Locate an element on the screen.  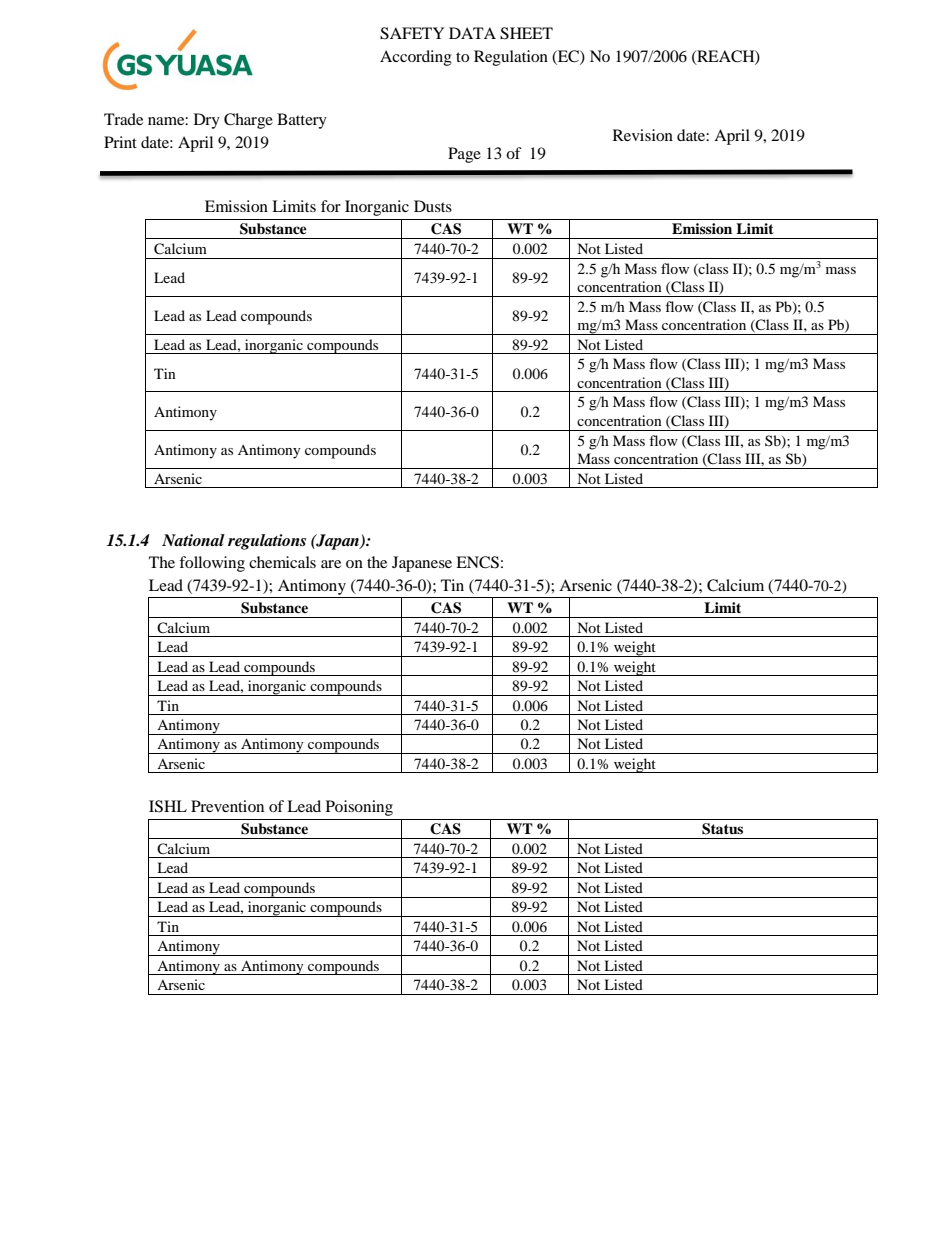
are is located at coordinates (331, 564).
